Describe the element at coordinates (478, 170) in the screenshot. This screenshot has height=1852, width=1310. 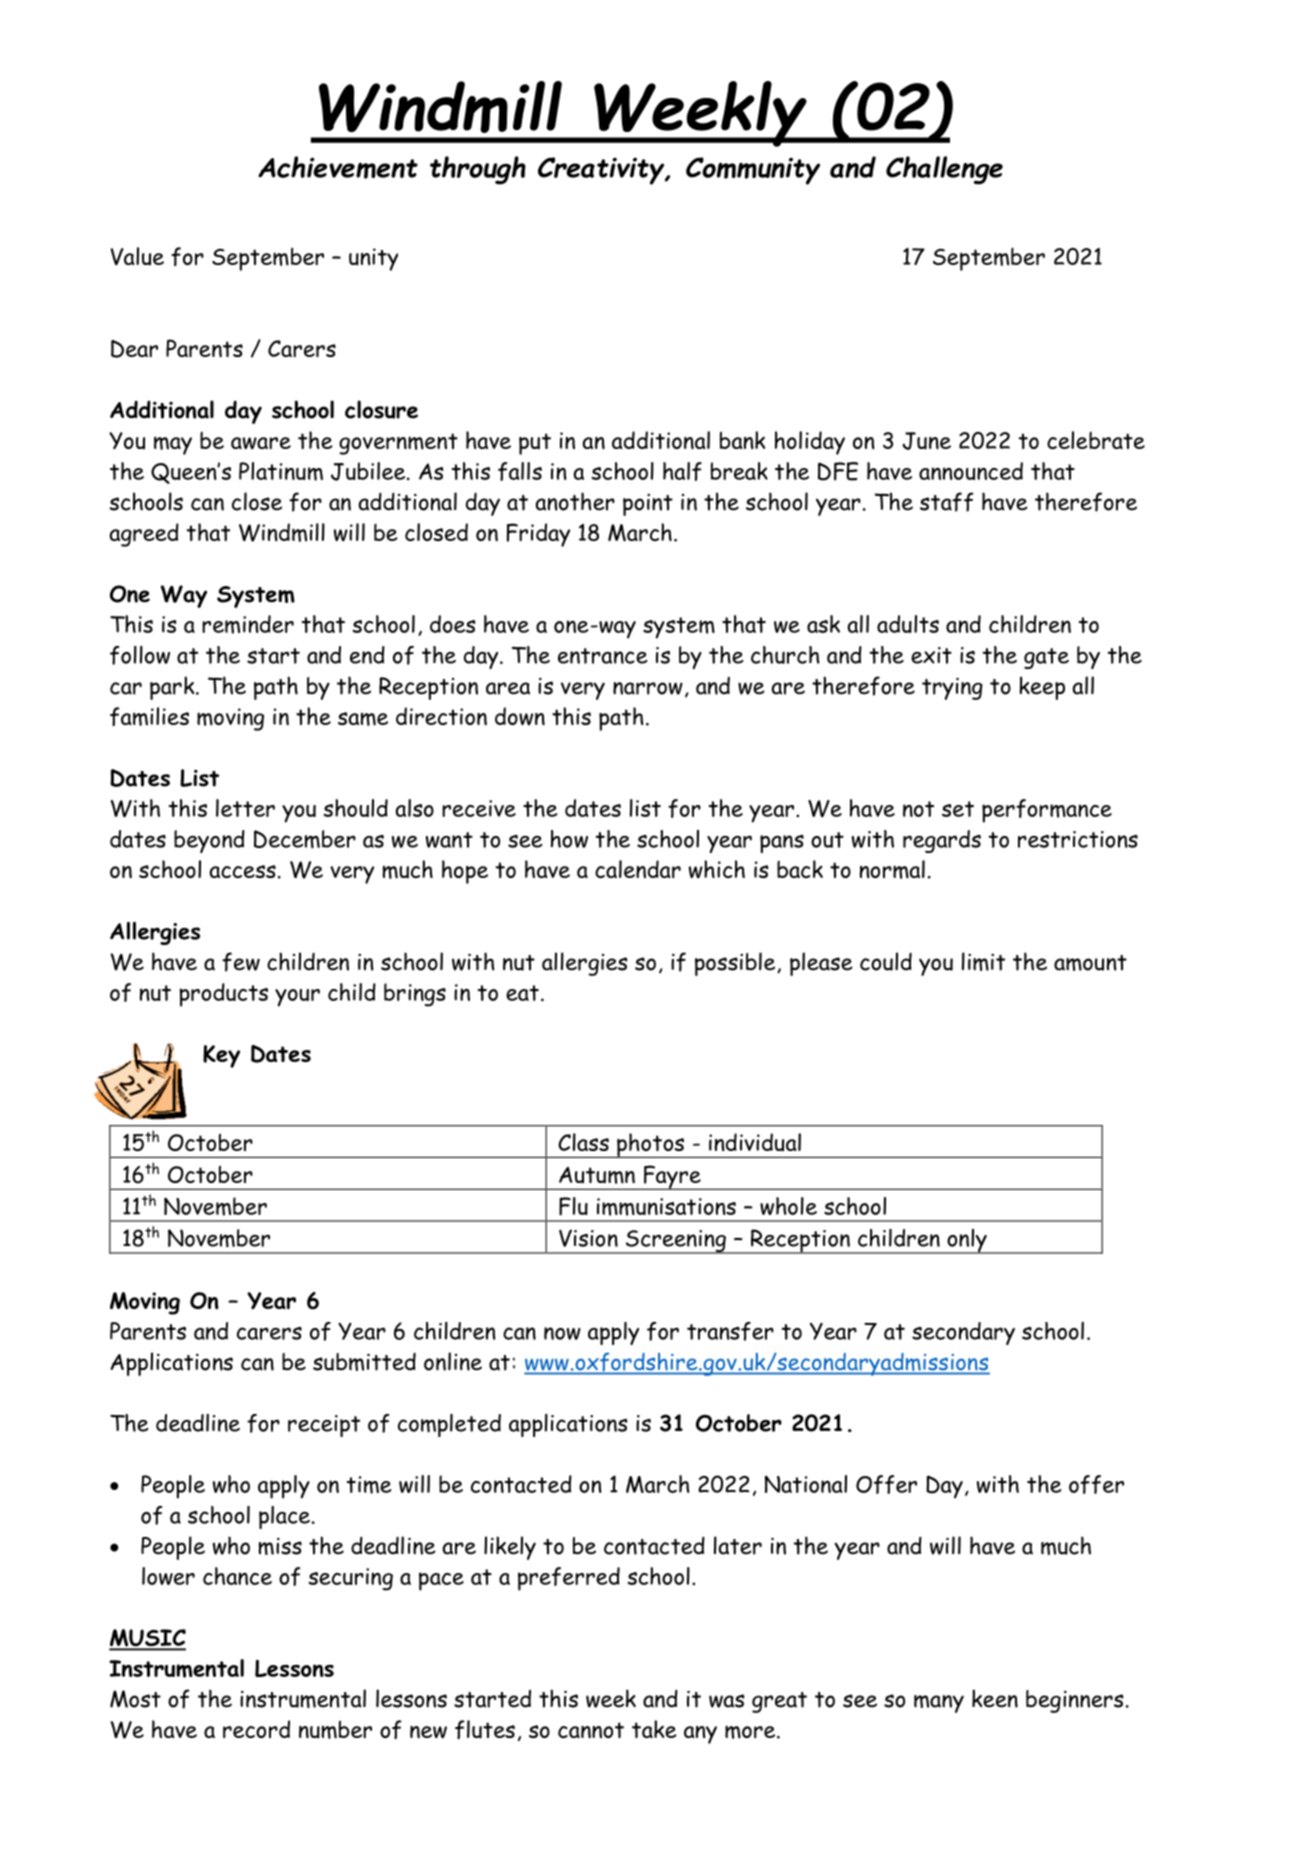
I see `through` at that location.
